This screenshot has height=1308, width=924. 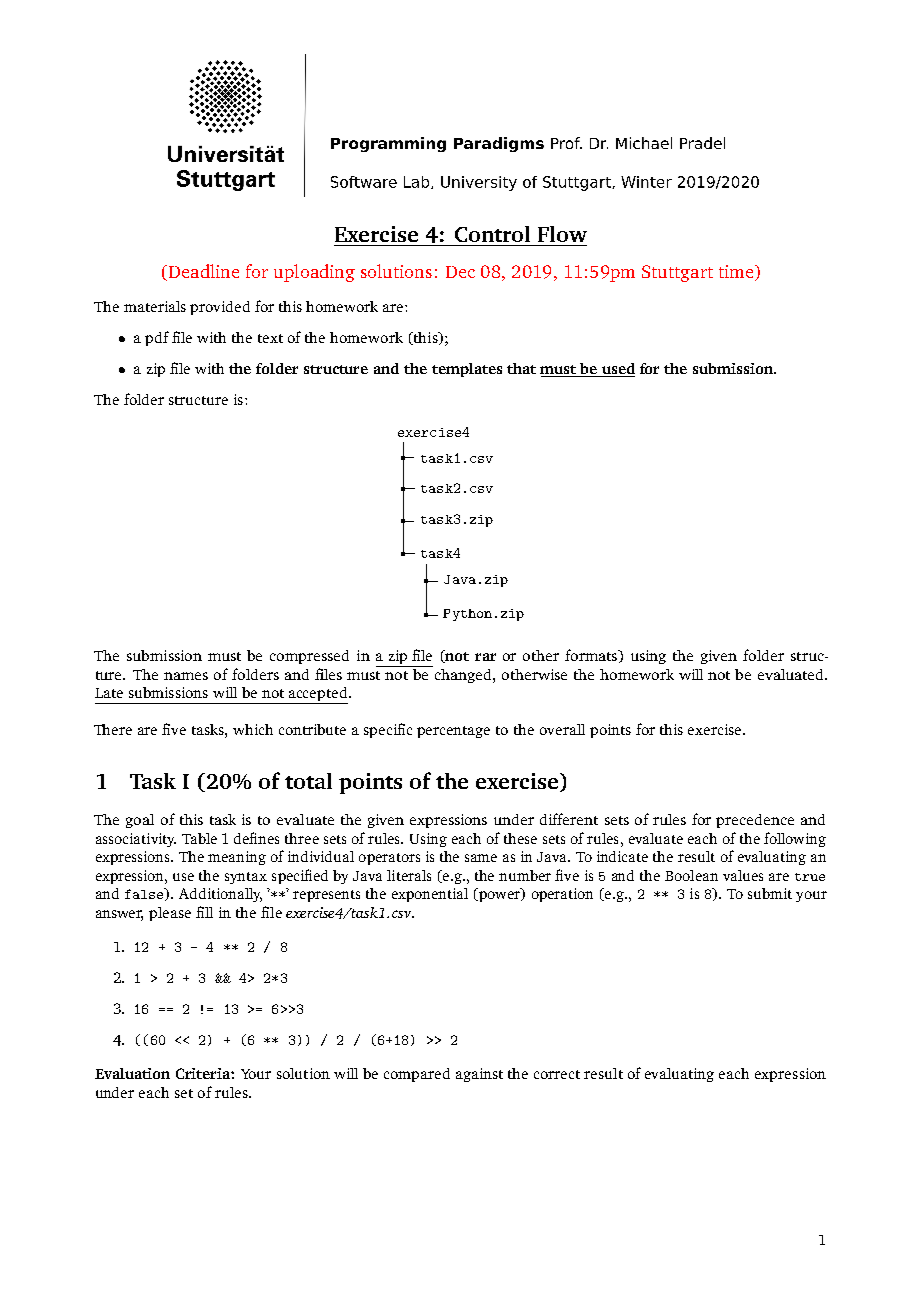 What do you see at coordinates (485, 657) in the screenshot?
I see `rar` at bounding box center [485, 657].
